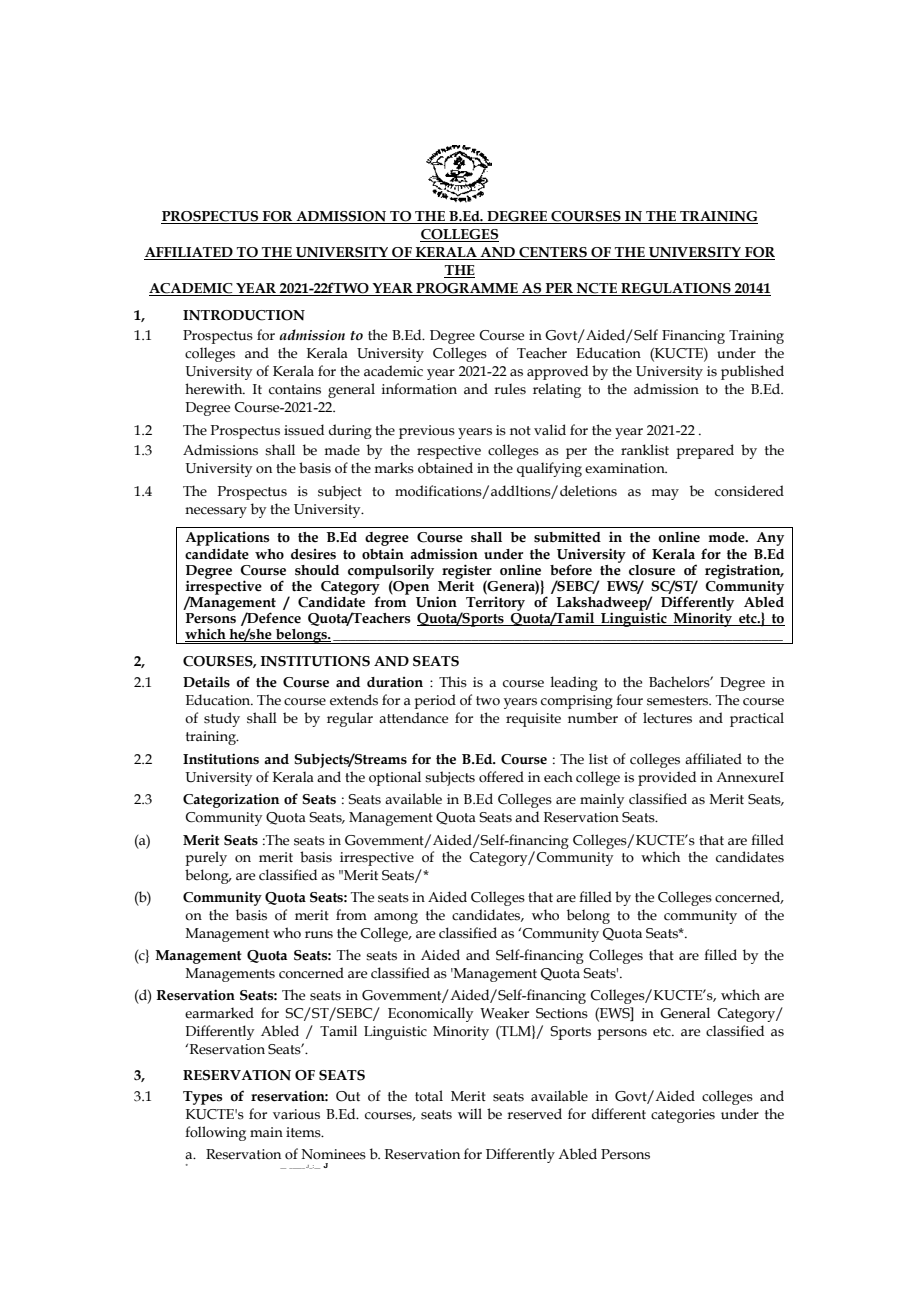  I want to click on INTRODUCTION, so click(244, 315).
